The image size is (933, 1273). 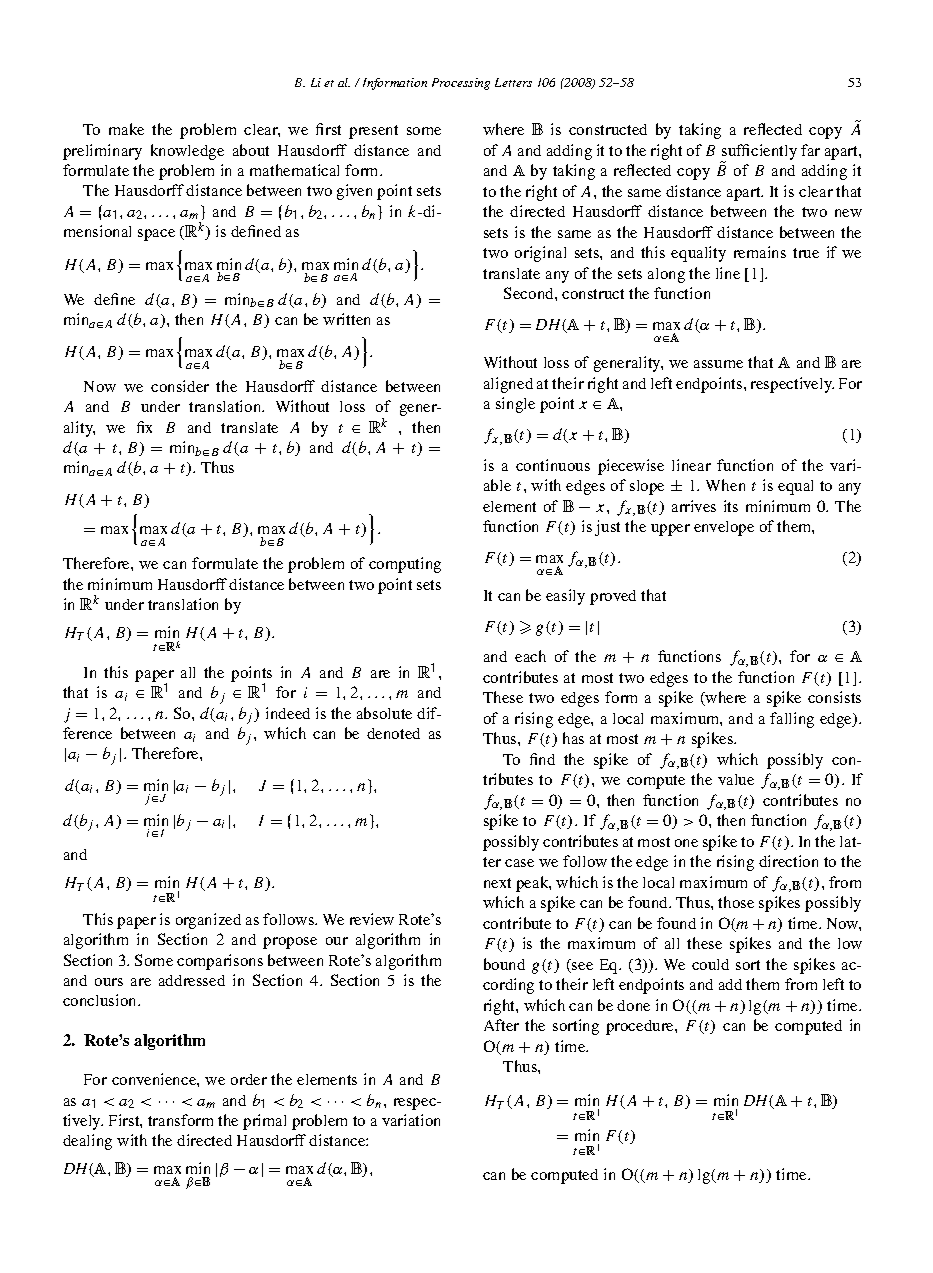 I want to click on find, so click(x=542, y=759).
